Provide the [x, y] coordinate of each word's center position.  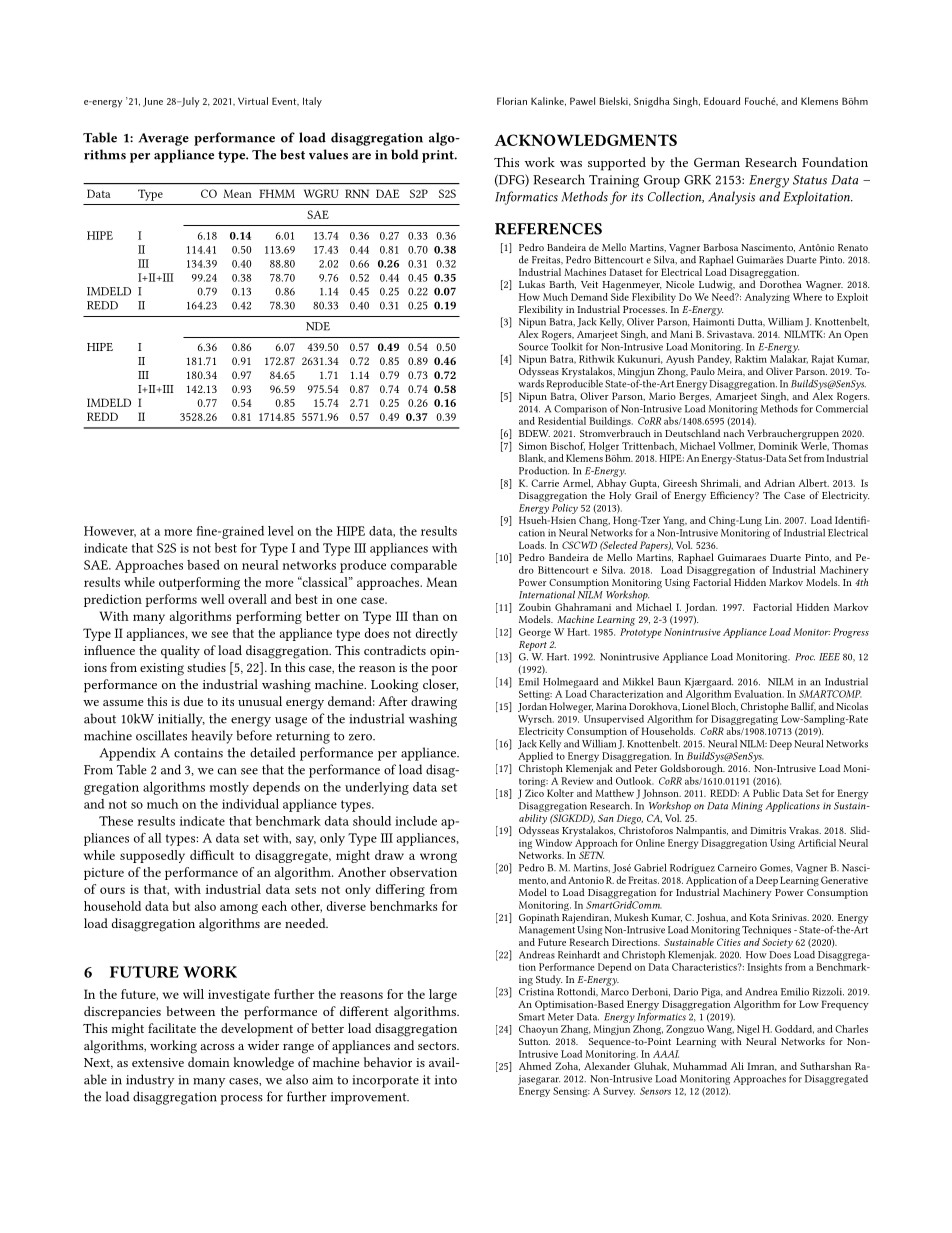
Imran [762, 1066]
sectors [438, 1046]
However [110, 531]
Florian [512, 101]
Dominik [778, 446]
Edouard [722, 101]
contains [198, 753]
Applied [535, 758]
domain [209, 1062]
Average [164, 139]
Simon [533, 446]
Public [766, 793]
